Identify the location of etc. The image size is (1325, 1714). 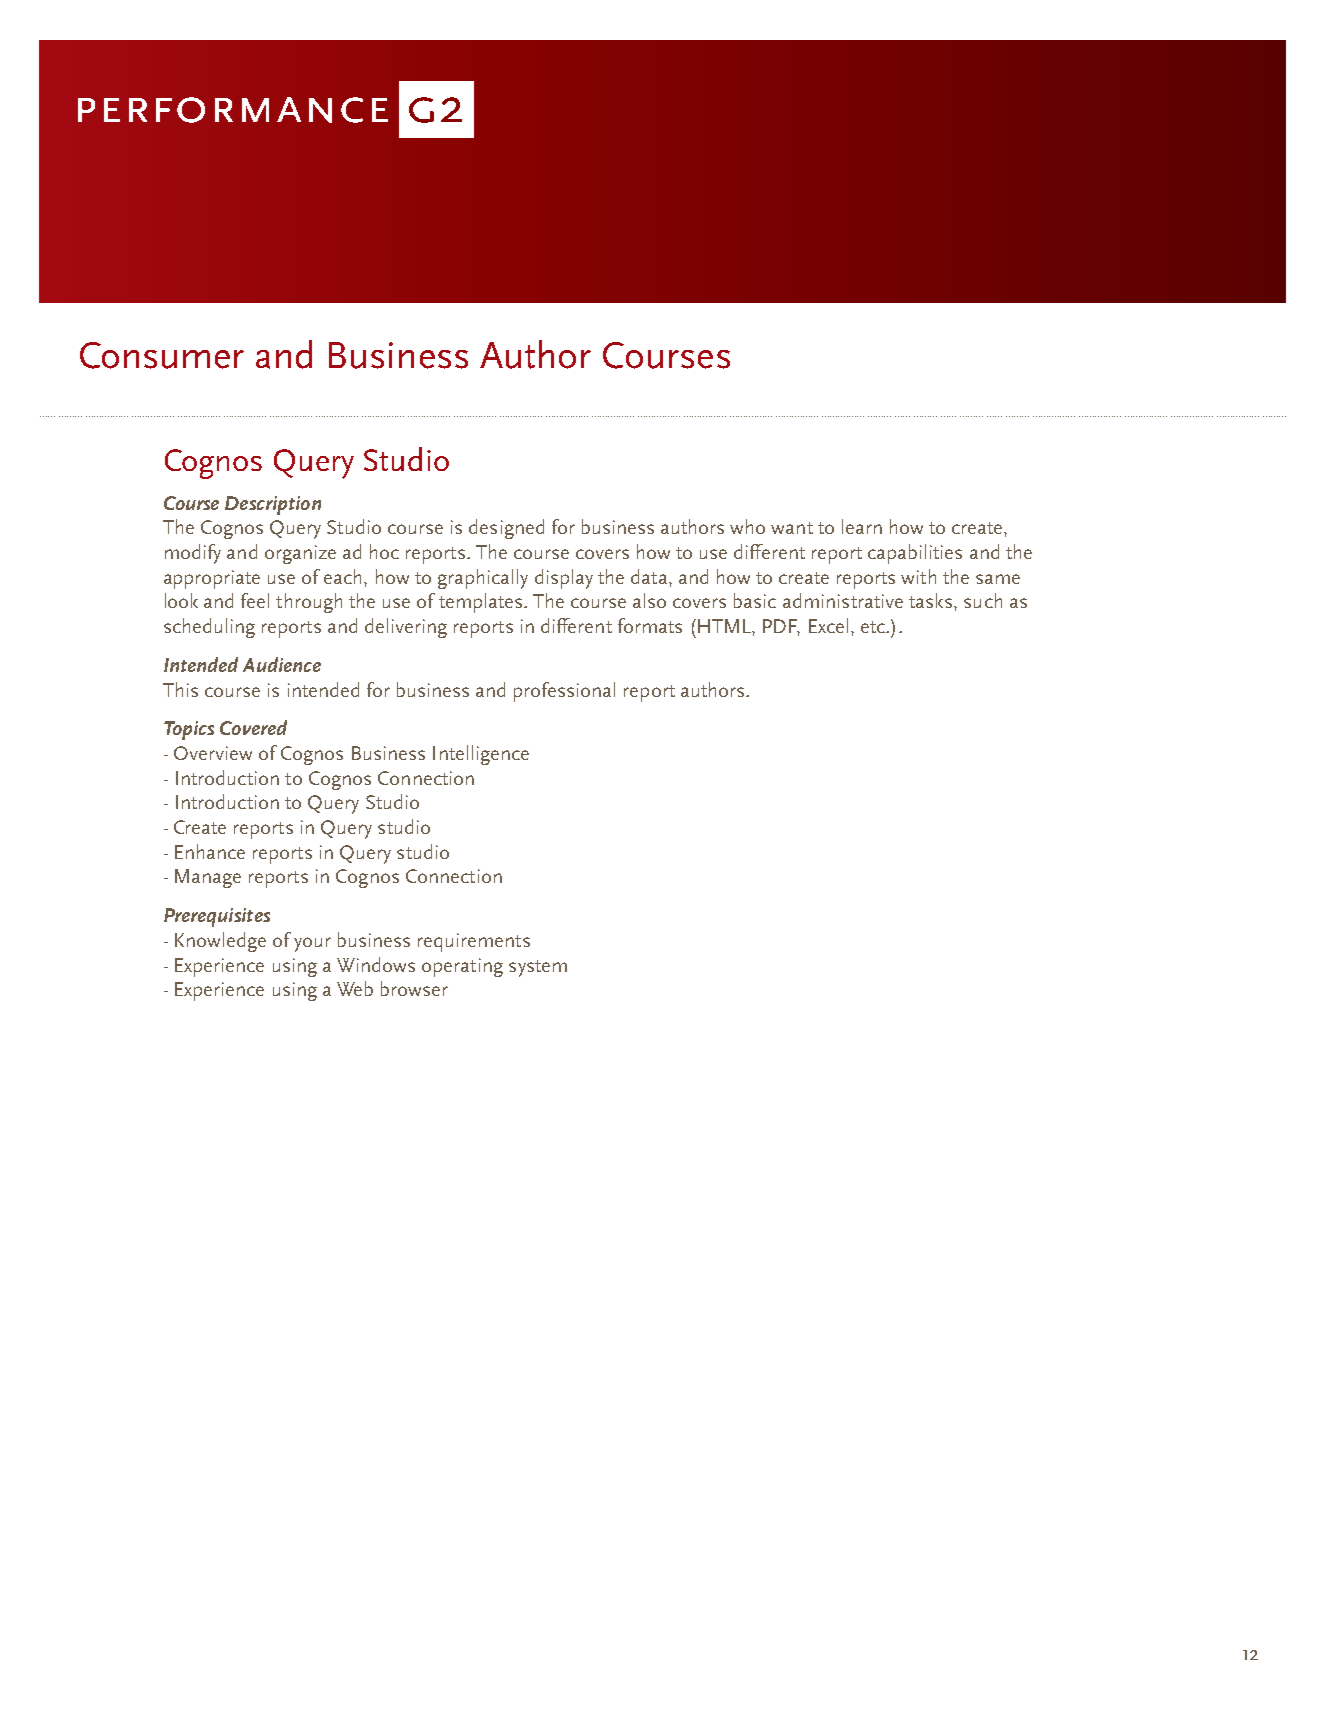
(874, 627).
